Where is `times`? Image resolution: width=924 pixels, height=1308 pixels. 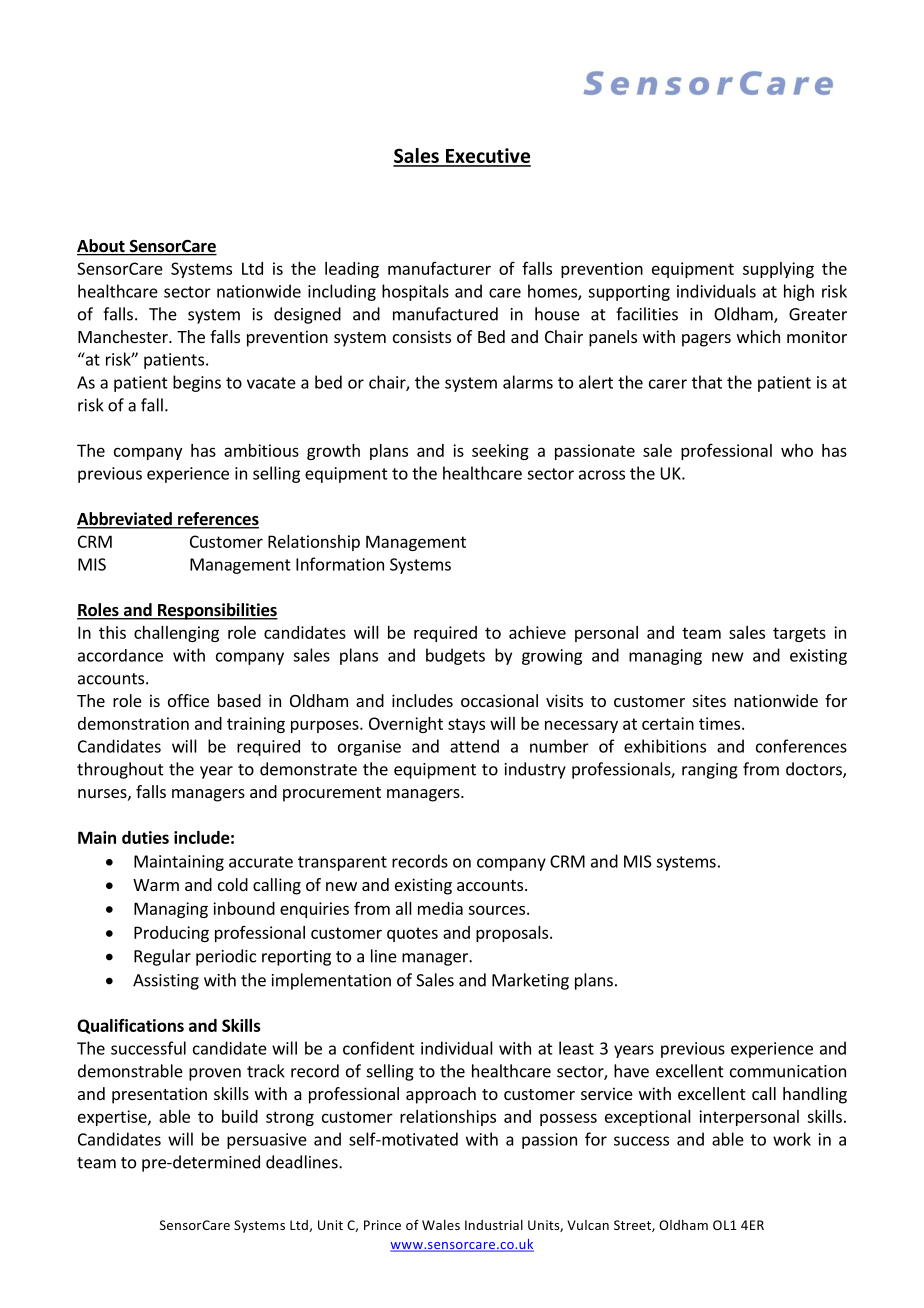 times is located at coordinates (719, 723).
